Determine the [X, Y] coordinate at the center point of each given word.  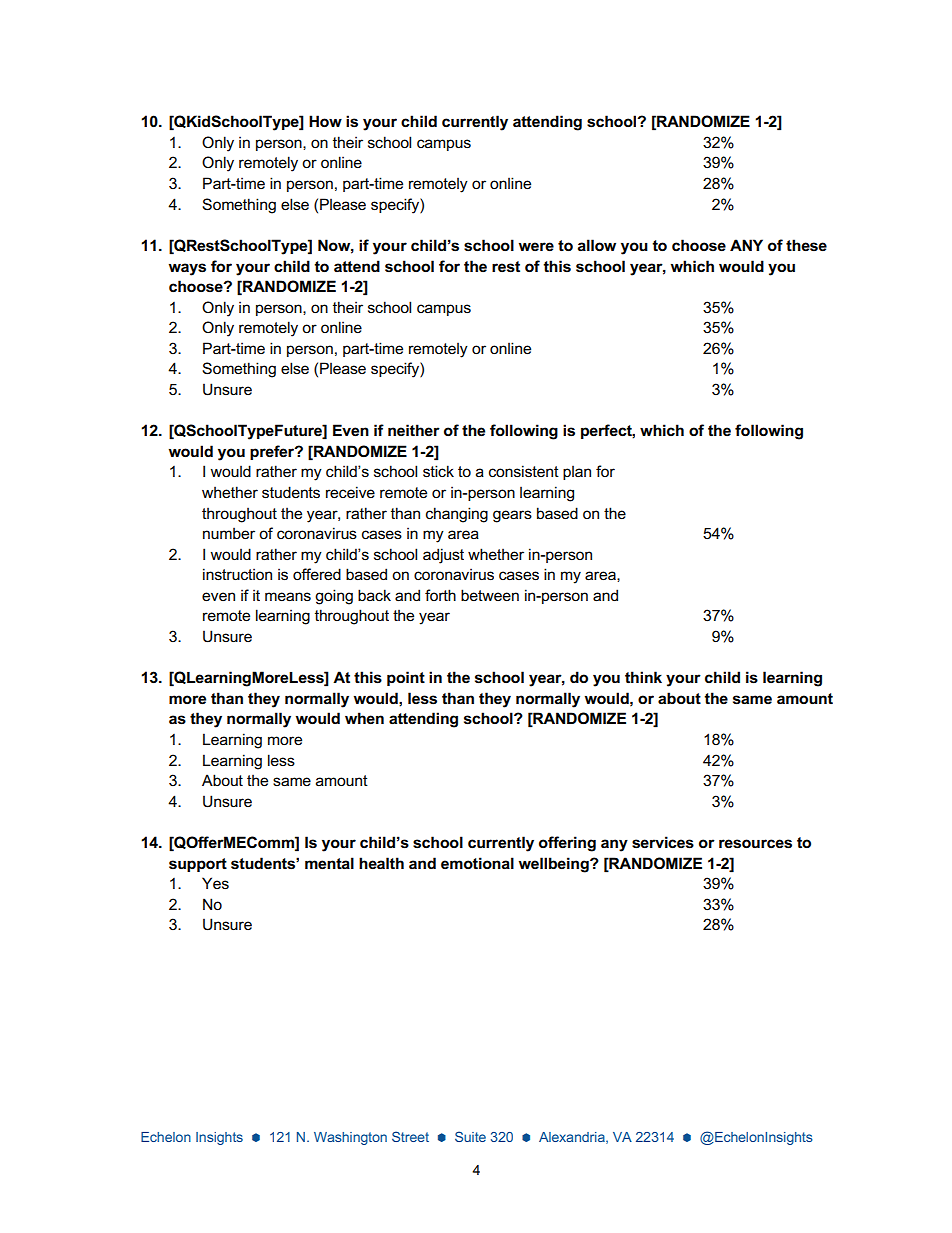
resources [755, 844]
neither [414, 430]
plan [577, 473]
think [643, 677]
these [806, 245]
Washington [350, 1138]
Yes [215, 883]
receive [350, 492]
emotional [477, 863]
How [325, 121]
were [536, 246]
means [288, 596]
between [490, 595]
